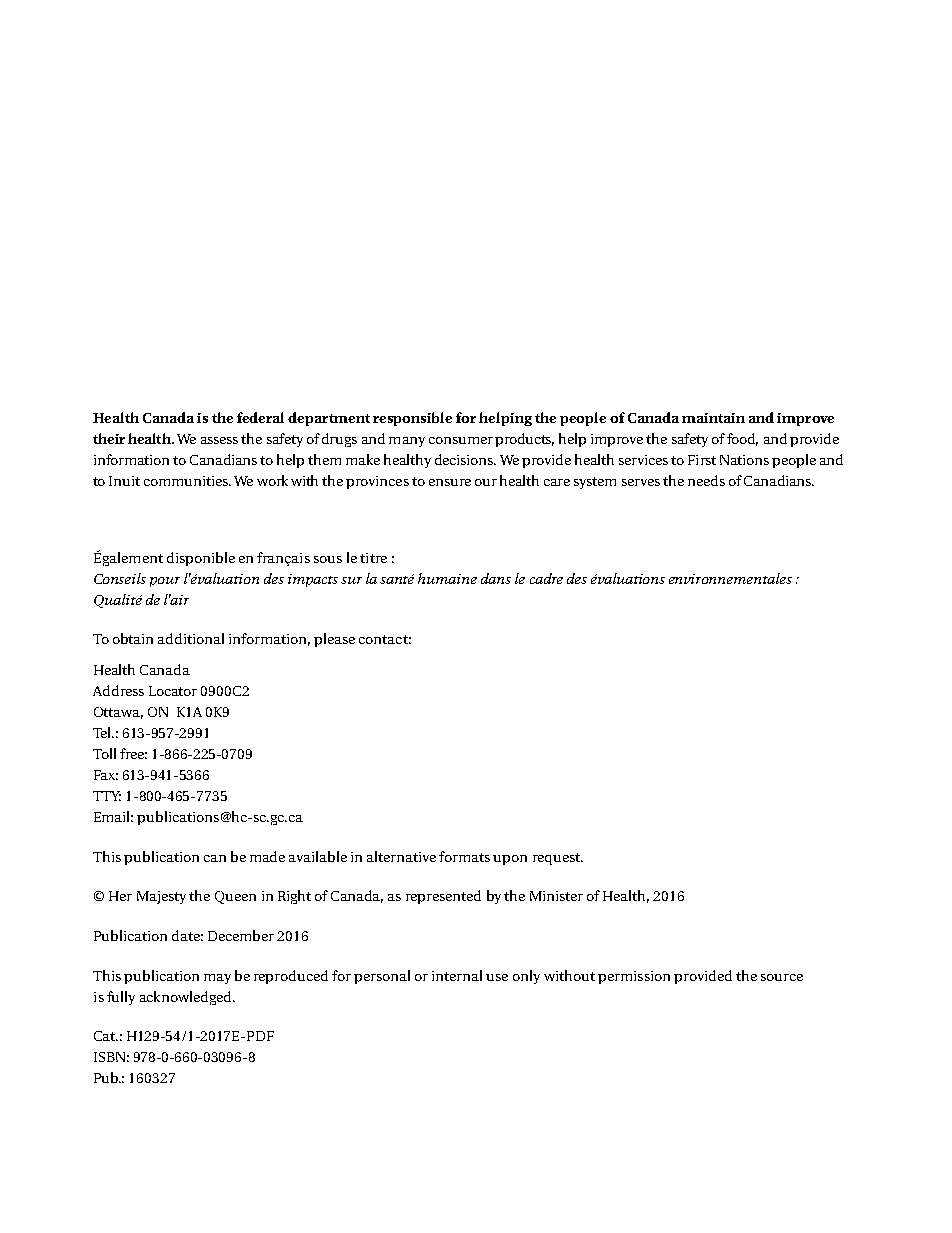  What do you see at coordinates (496, 578) in the screenshot?
I see `dans` at bounding box center [496, 578].
